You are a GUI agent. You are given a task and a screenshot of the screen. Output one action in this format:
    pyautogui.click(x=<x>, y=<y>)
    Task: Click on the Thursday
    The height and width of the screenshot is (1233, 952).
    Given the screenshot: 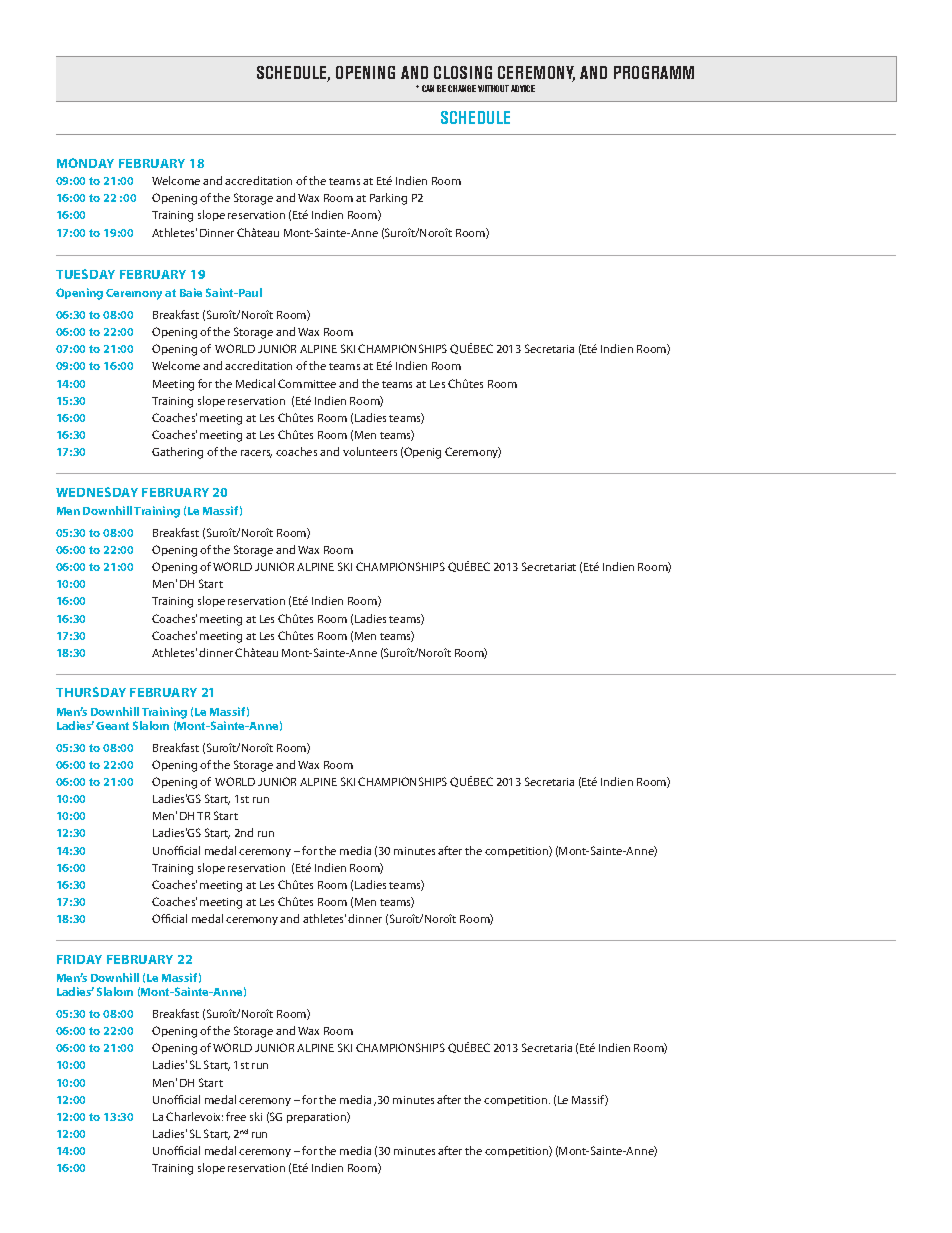 What is the action you would take?
    pyautogui.click(x=91, y=692)
